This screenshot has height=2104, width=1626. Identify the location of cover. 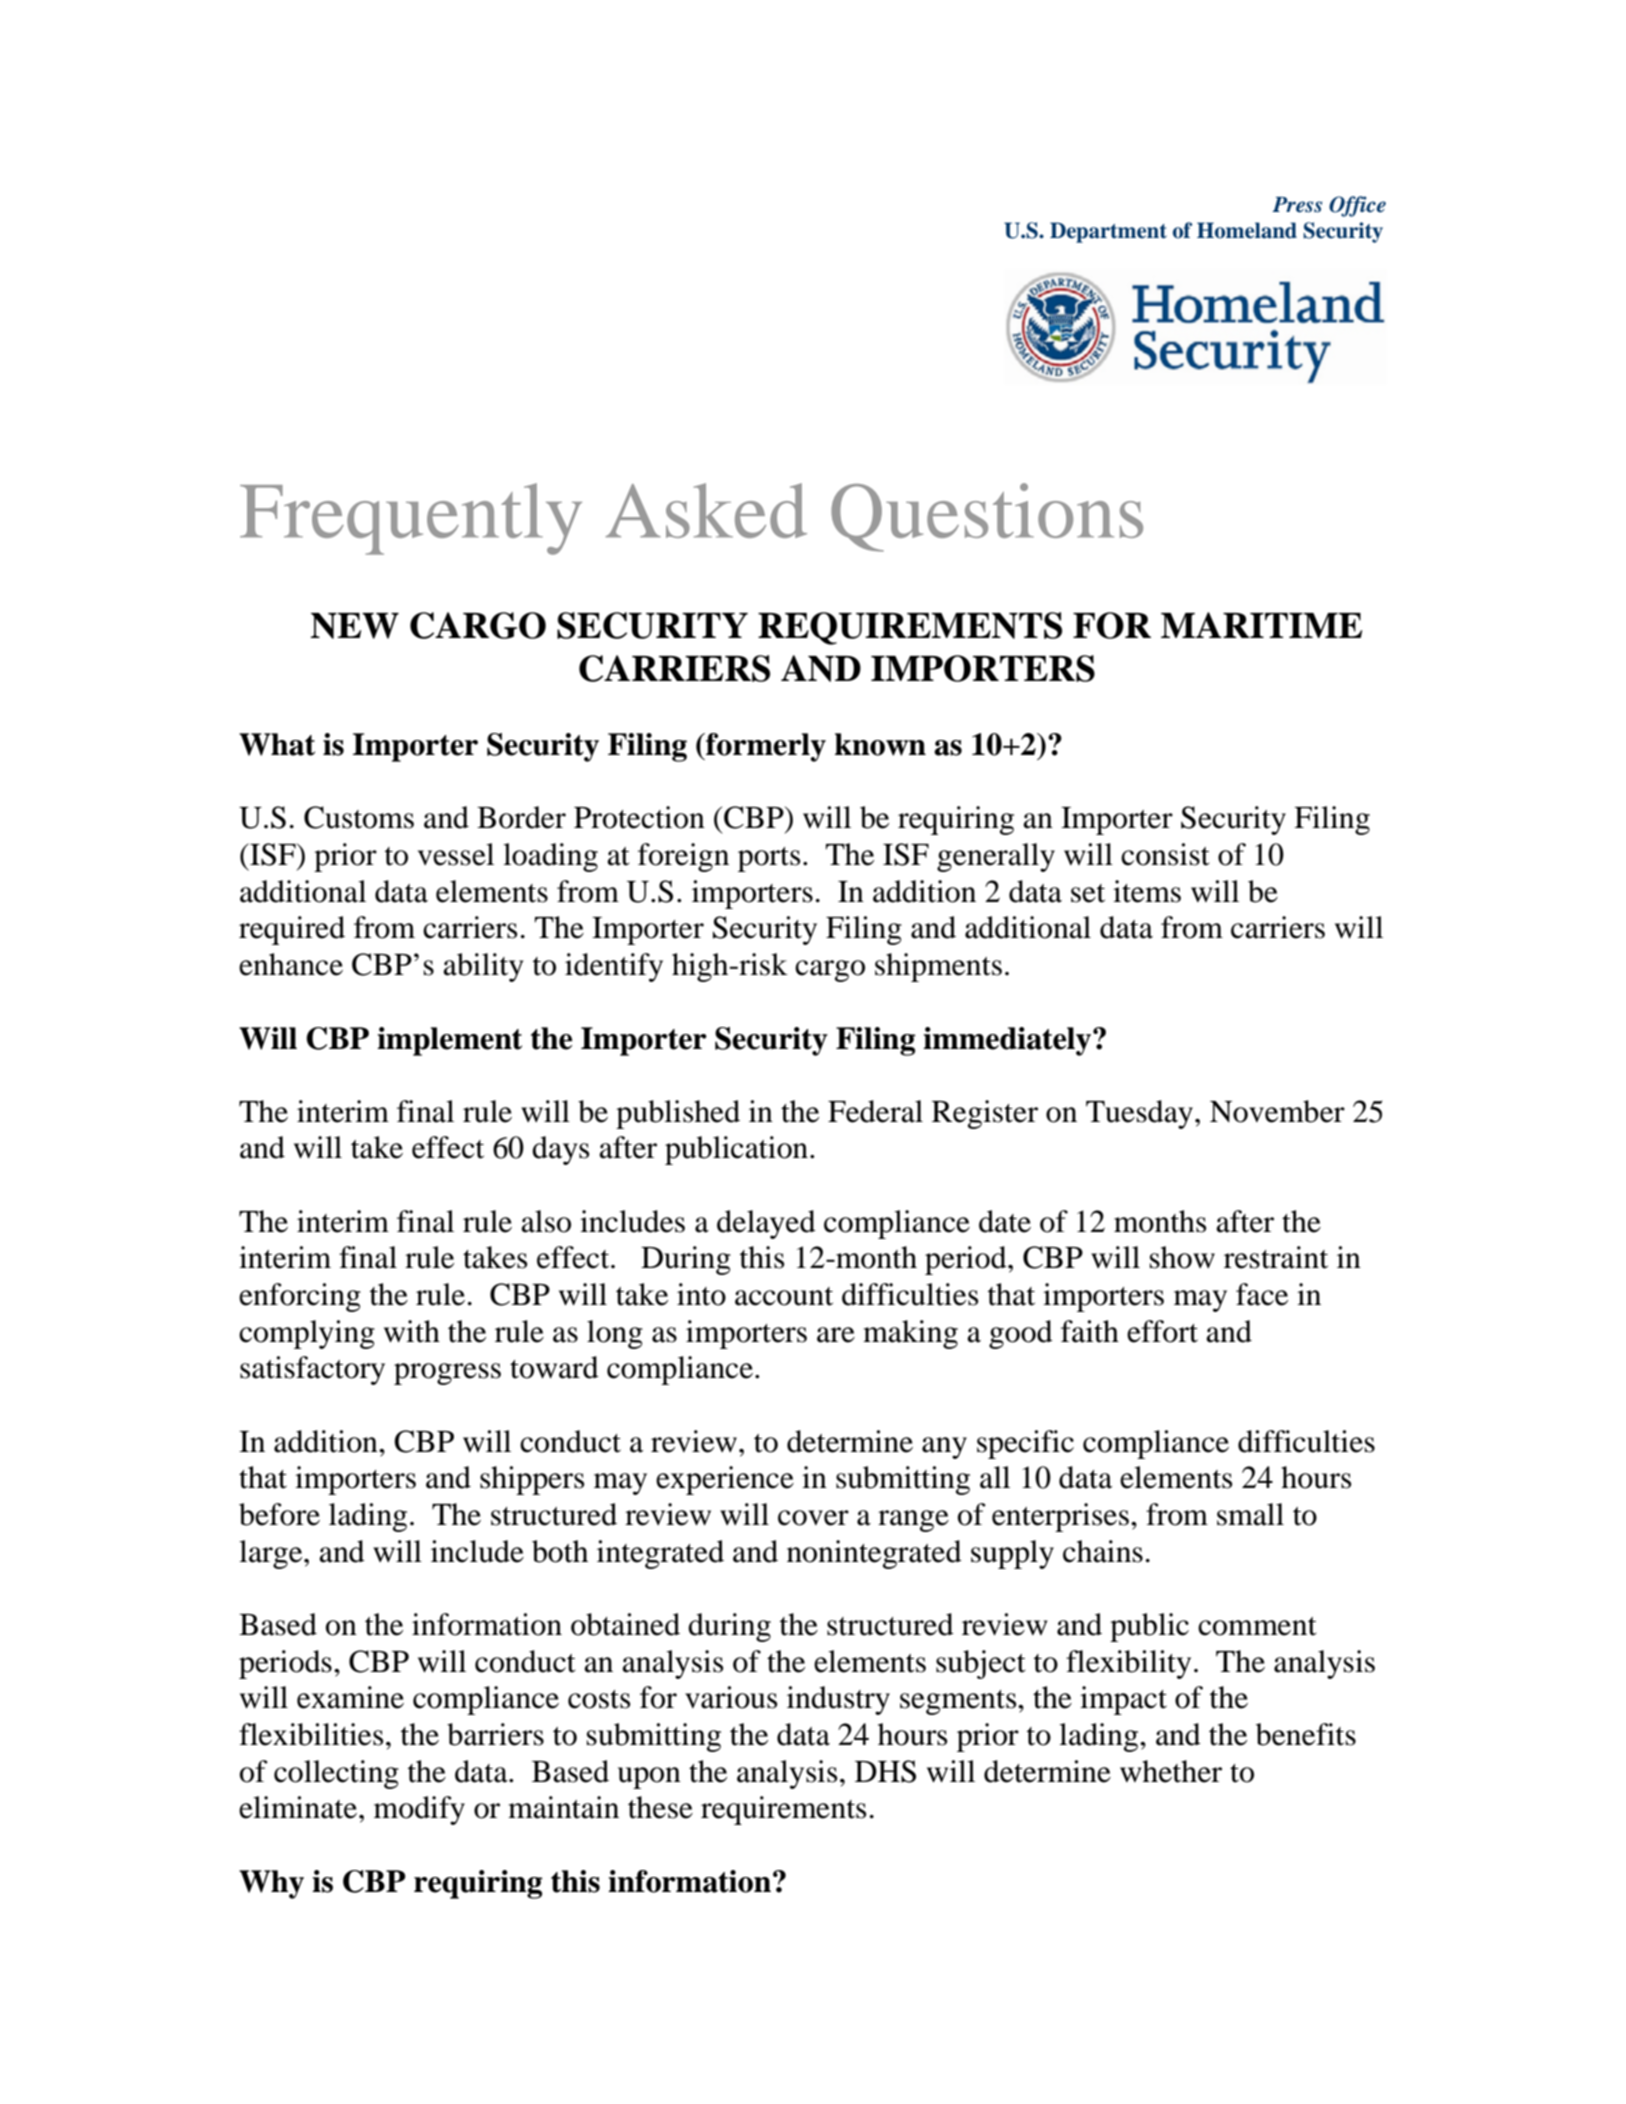
(813, 1518).
